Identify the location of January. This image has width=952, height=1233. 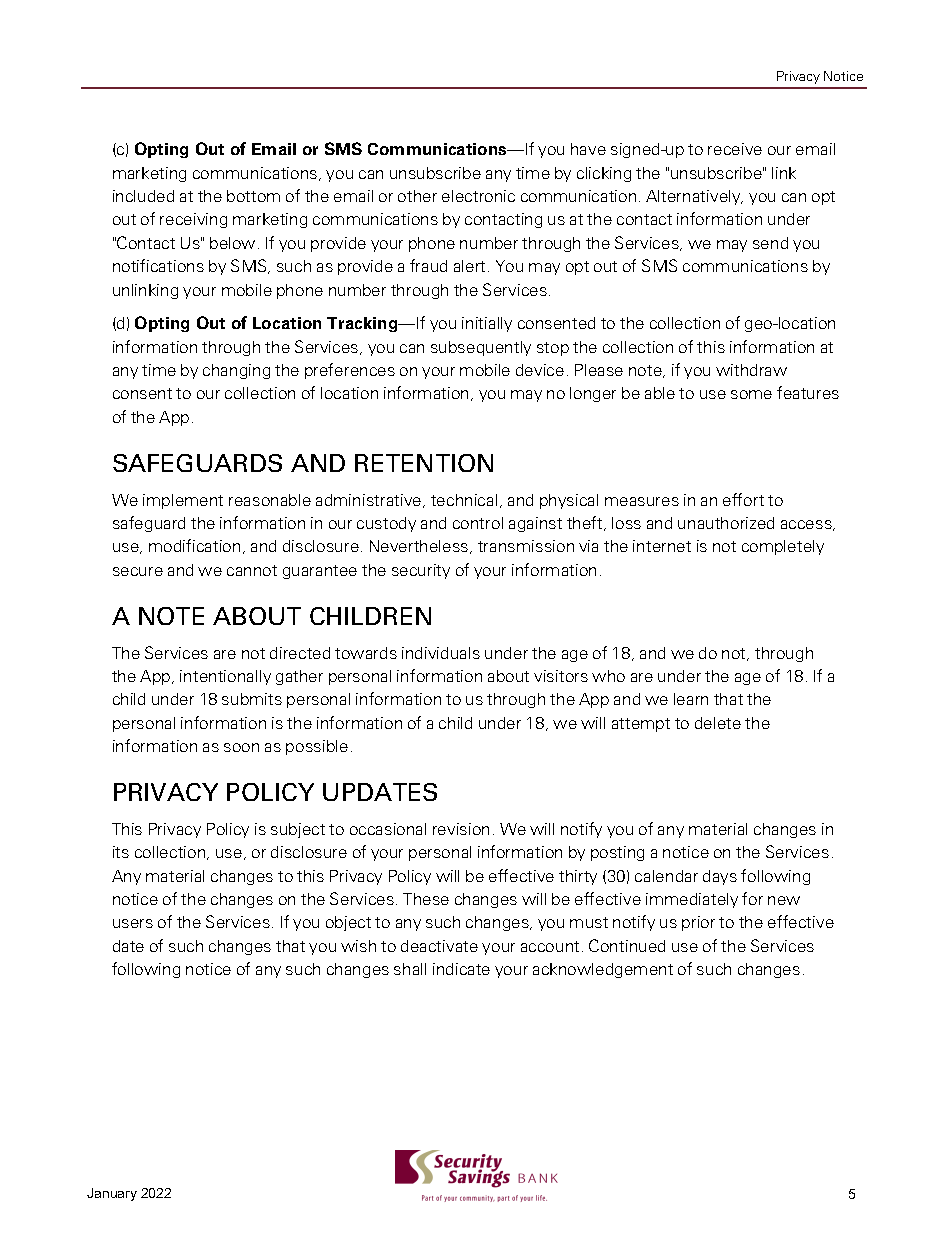
(112, 1194).
